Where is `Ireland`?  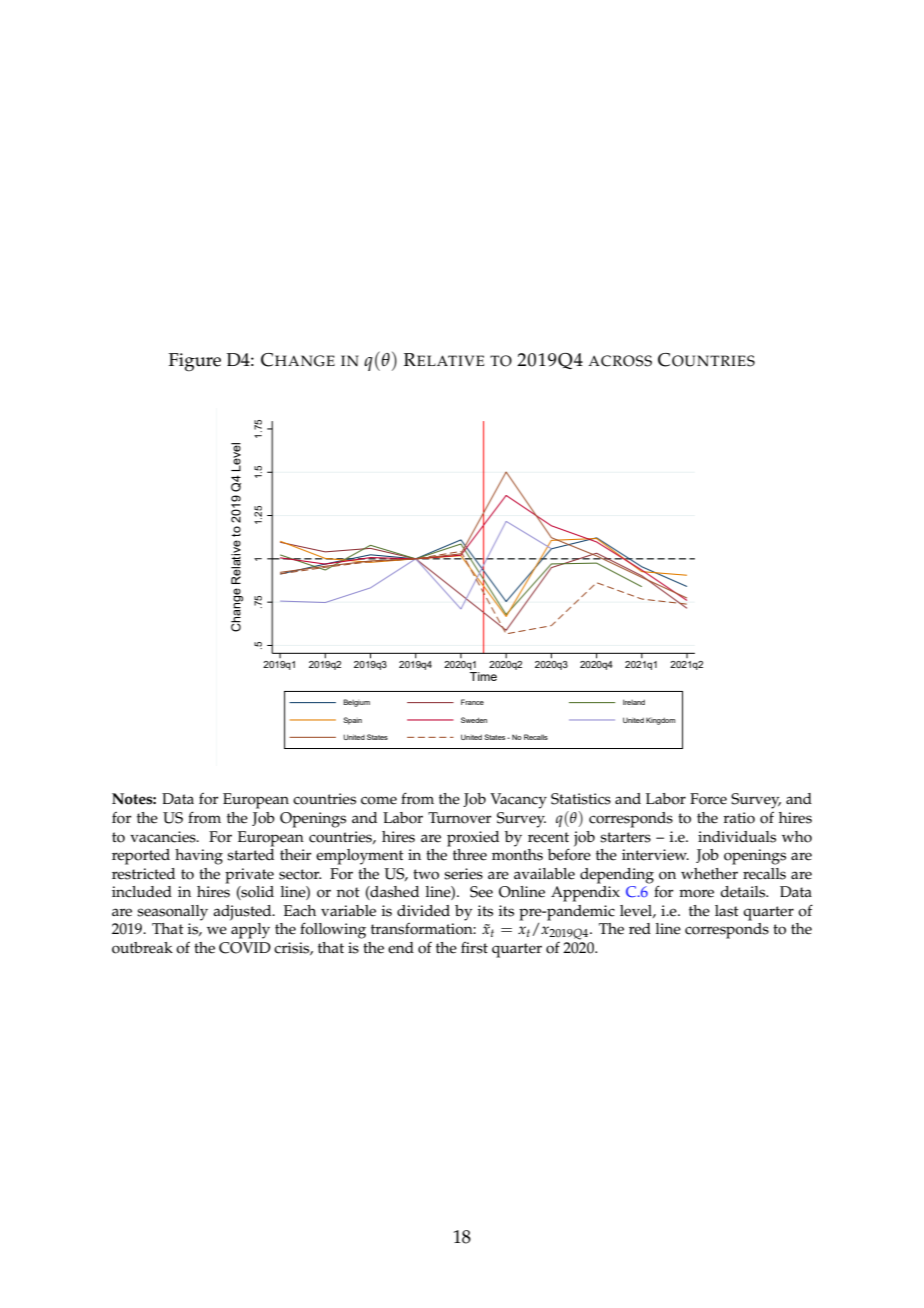 Ireland is located at coordinates (634, 702).
